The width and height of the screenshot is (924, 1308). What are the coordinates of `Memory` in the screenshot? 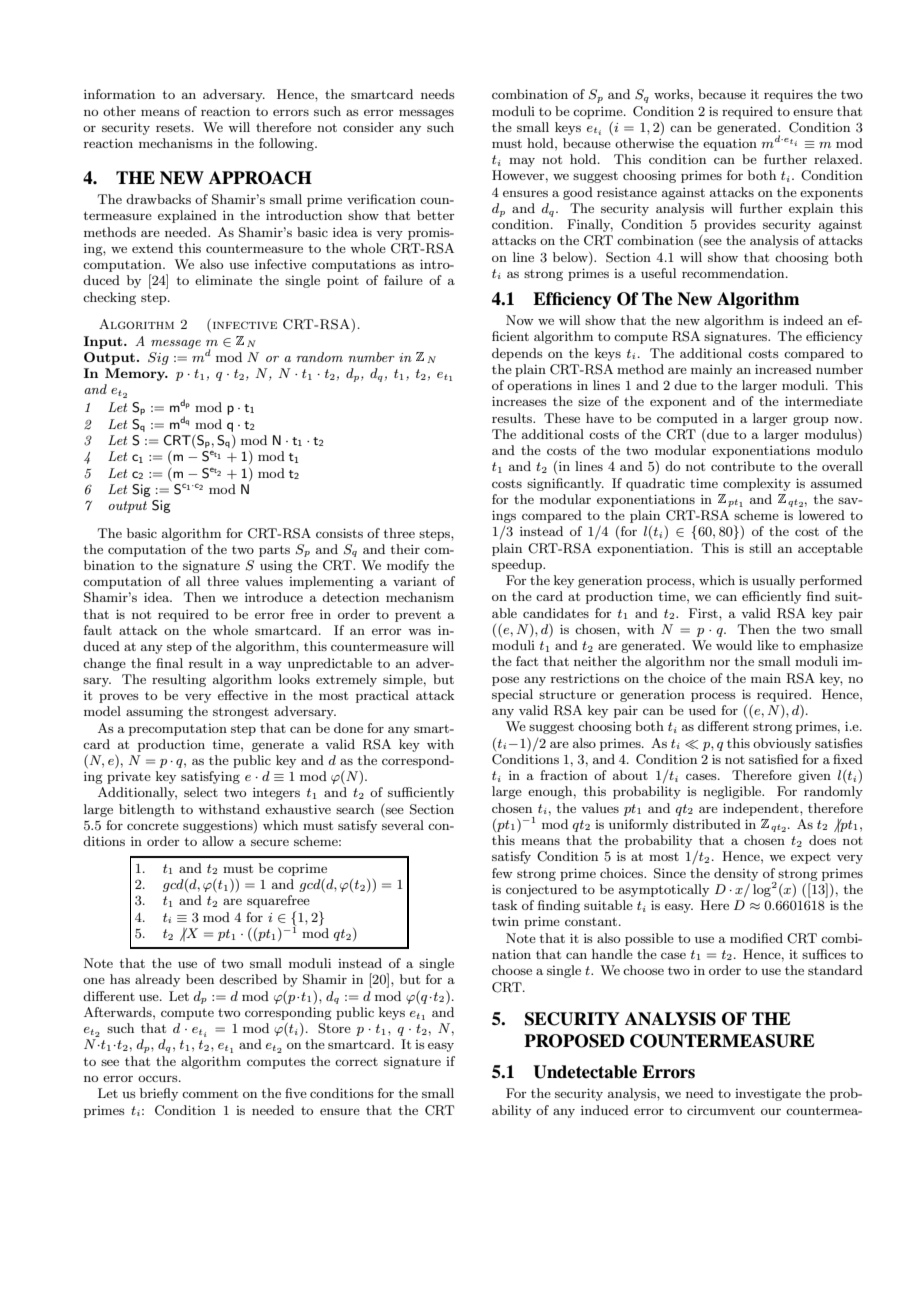 It's located at (136, 374).
